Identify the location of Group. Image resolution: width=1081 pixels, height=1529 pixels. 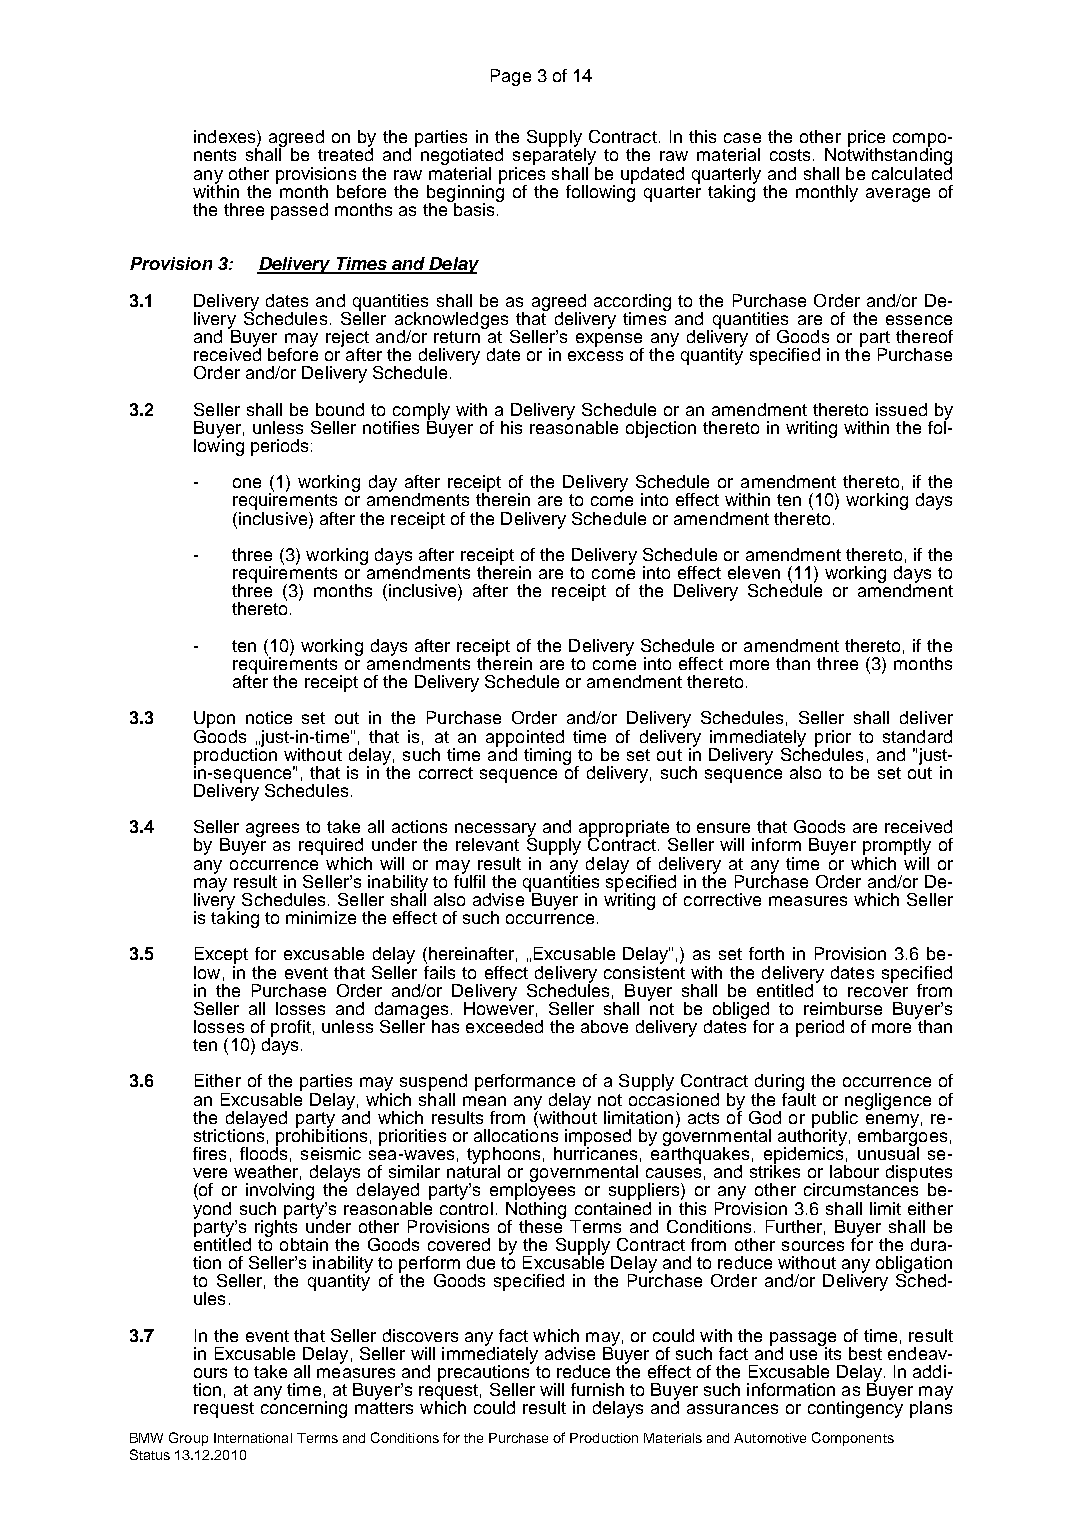
(188, 1439).
